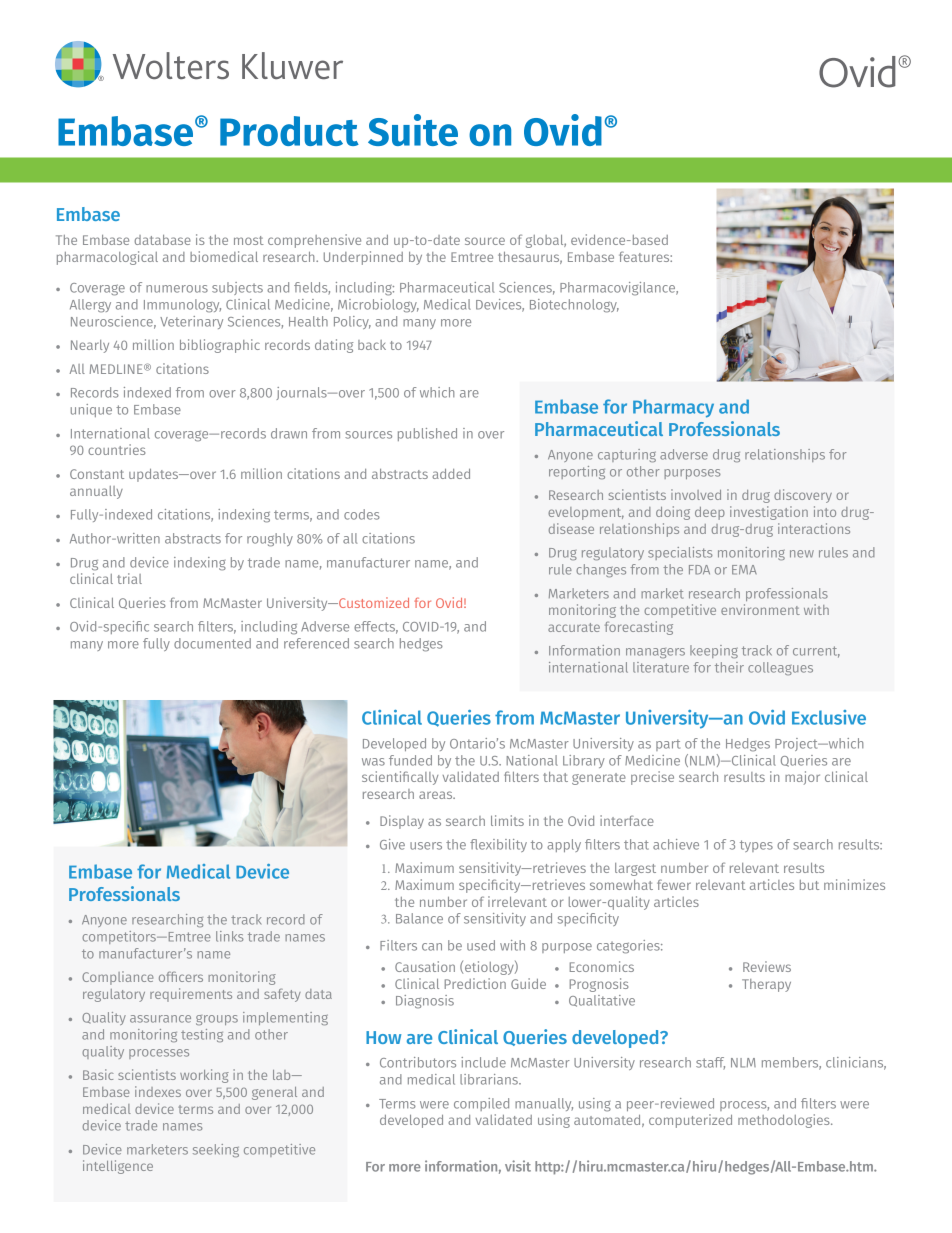 The width and height of the page is (952, 1233). What do you see at coordinates (481, 1104) in the page?
I see `compiled` at bounding box center [481, 1104].
